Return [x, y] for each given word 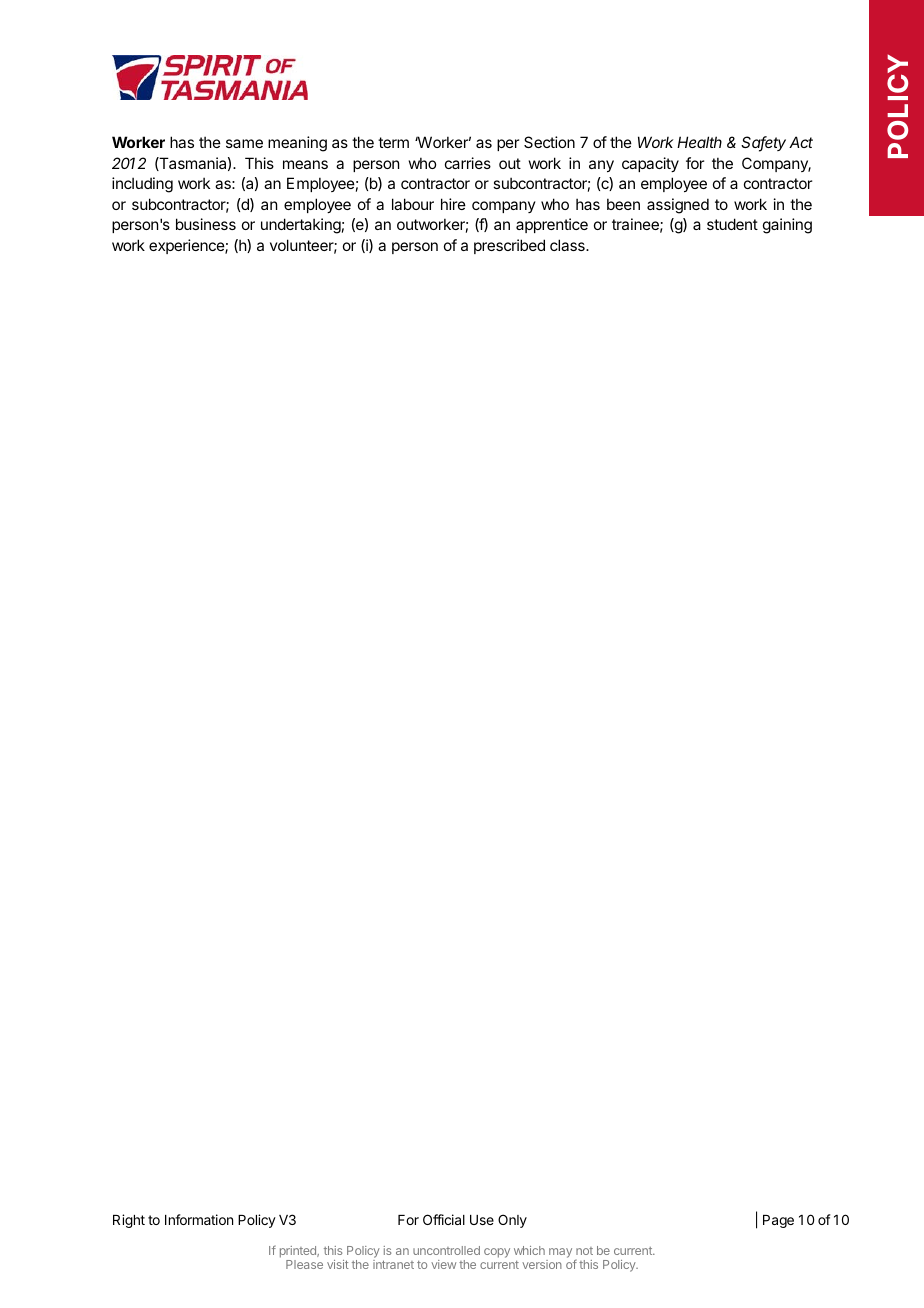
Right [129, 1221]
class [568, 245]
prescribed [509, 246]
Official [444, 1219]
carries [468, 163]
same [244, 143]
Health [699, 142]
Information [199, 1219]
